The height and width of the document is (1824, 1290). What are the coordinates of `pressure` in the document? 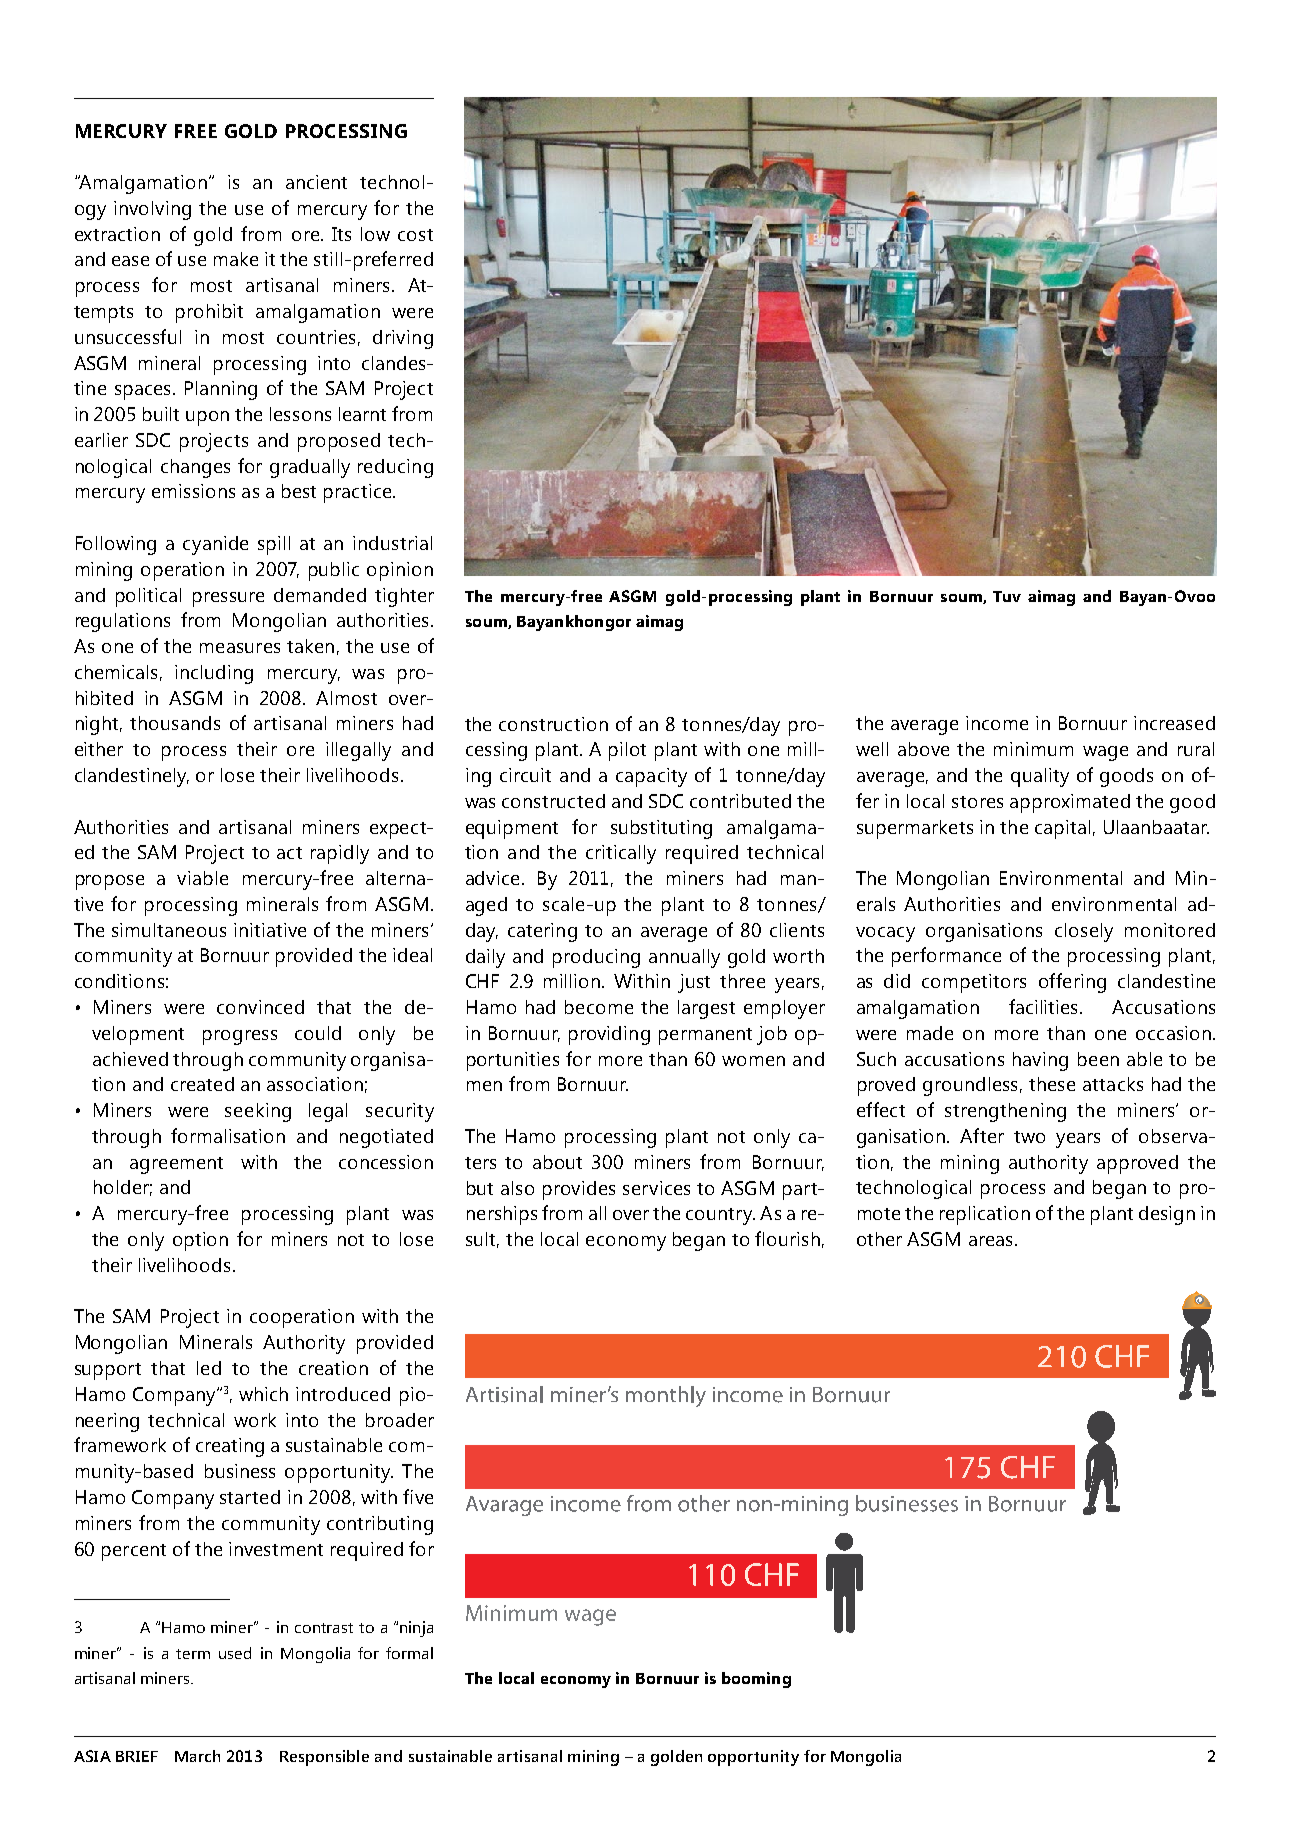 It's located at (228, 599).
